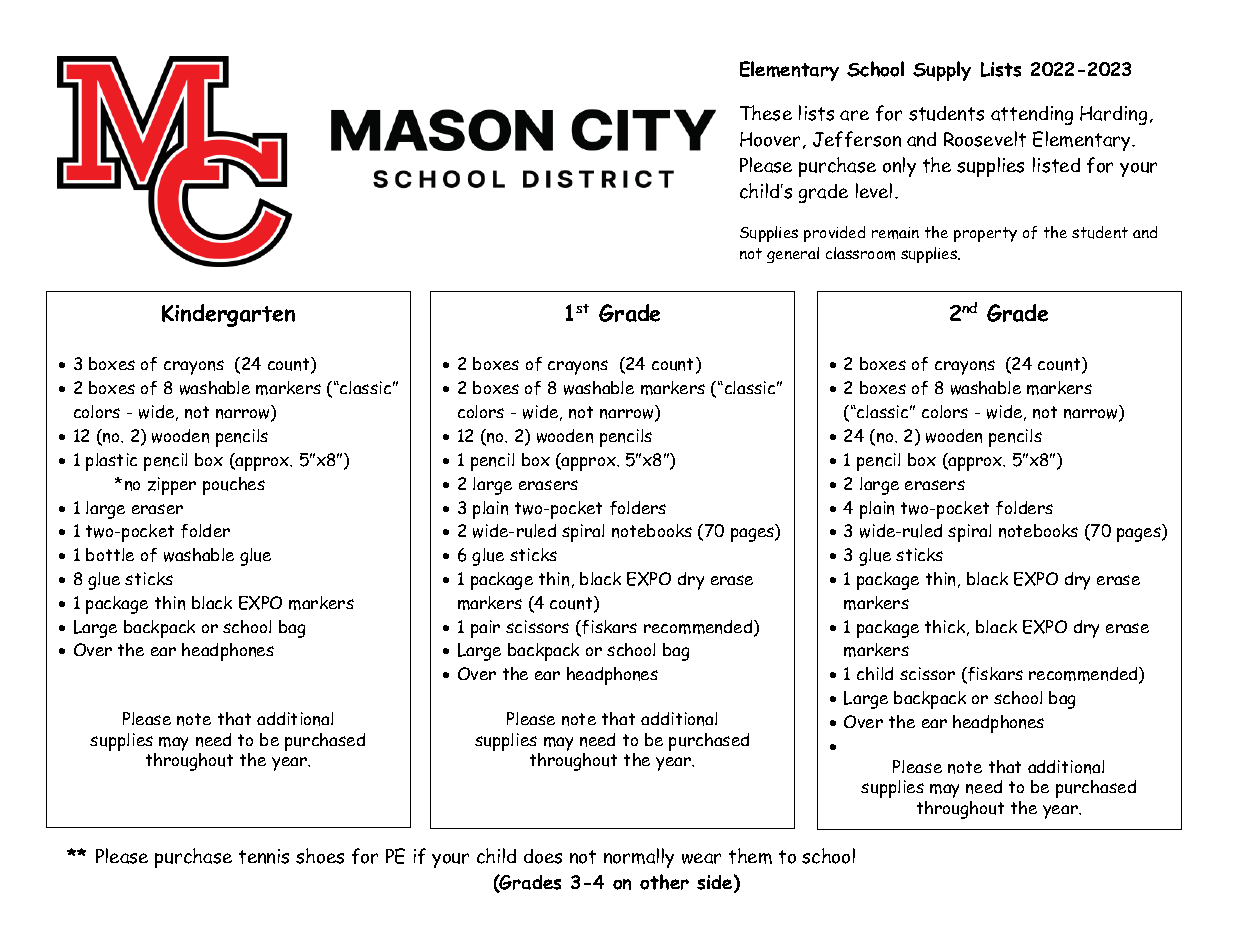 The height and width of the document is (952, 1233). What do you see at coordinates (639, 858) in the document?
I see `normally` at bounding box center [639, 858].
